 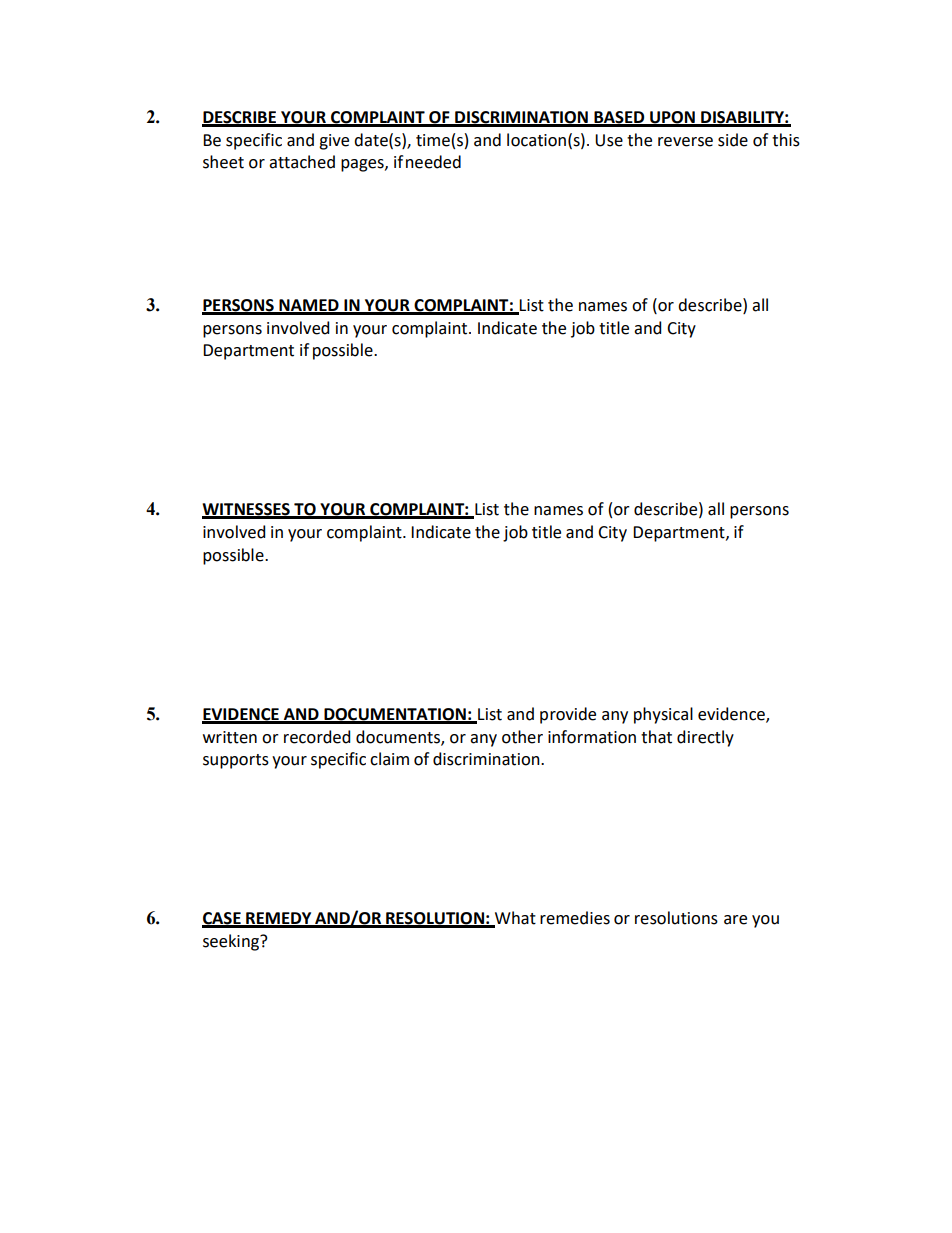 I want to click on physical, so click(x=663, y=715).
